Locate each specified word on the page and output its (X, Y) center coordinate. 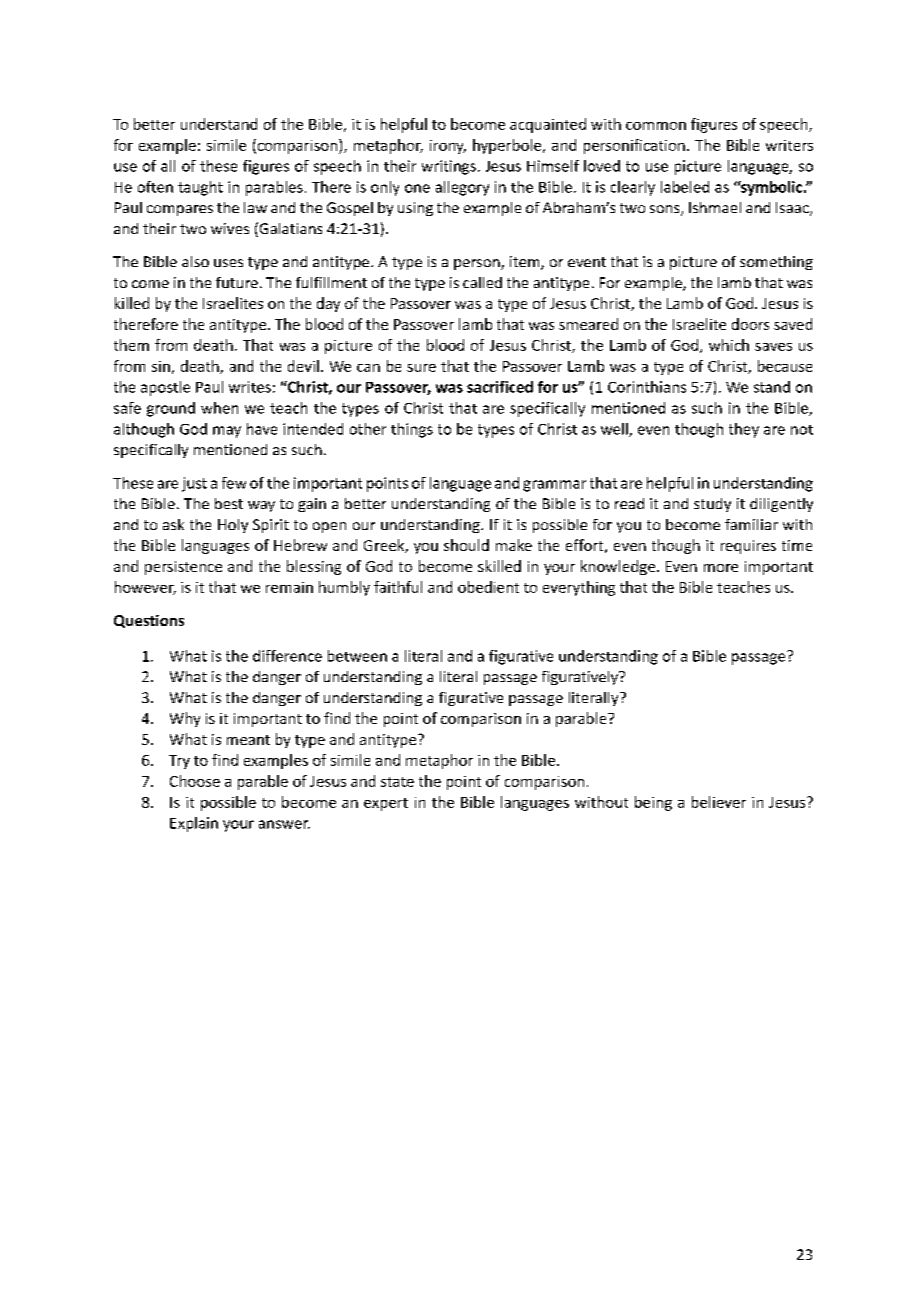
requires (748, 547)
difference (287, 656)
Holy (233, 526)
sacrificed (500, 387)
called (482, 282)
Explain (194, 824)
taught (200, 188)
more (721, 568)
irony (448, 147)
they (744, 430)
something (776, 263)
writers (789, 145)
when (219, 408)
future (237, 282)
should (466, 545)
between (357, 656)
